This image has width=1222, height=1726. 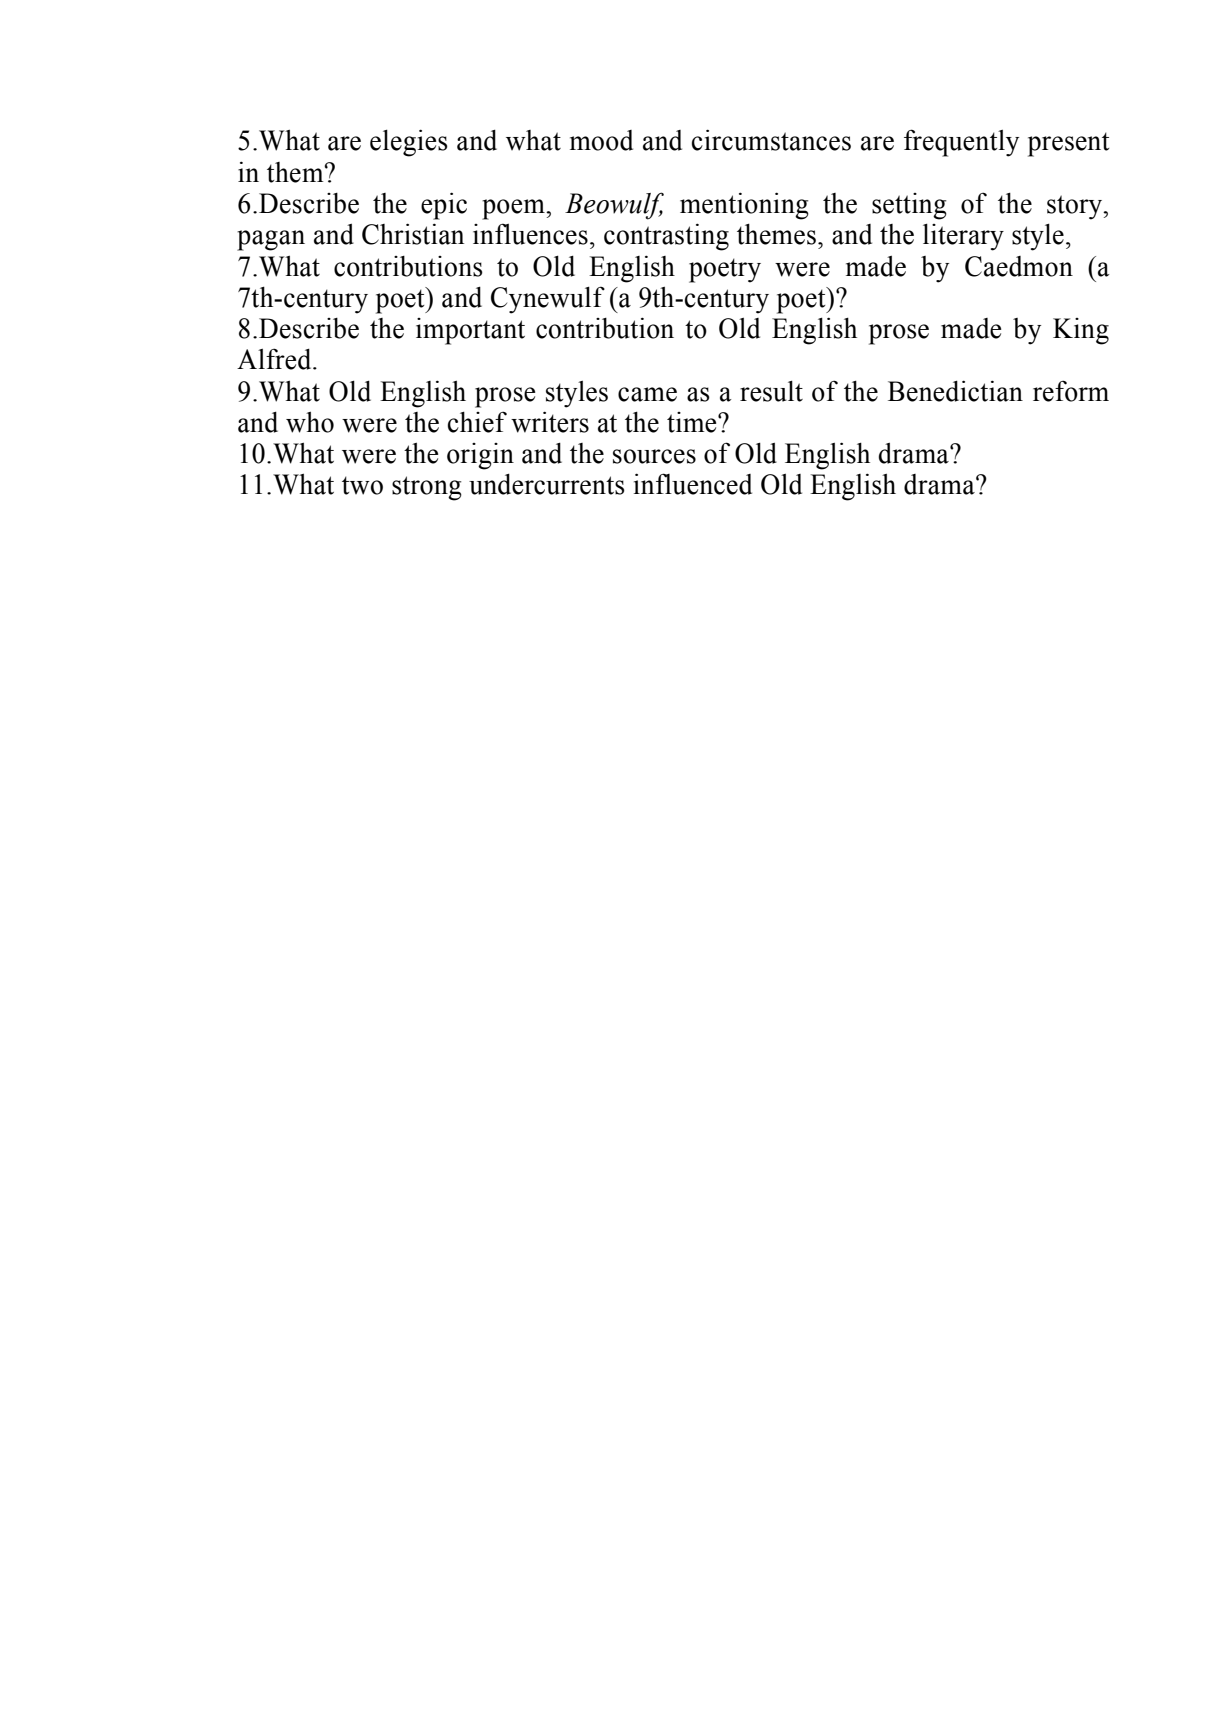 I want to click on frequently, so click(x=961, y=143).
